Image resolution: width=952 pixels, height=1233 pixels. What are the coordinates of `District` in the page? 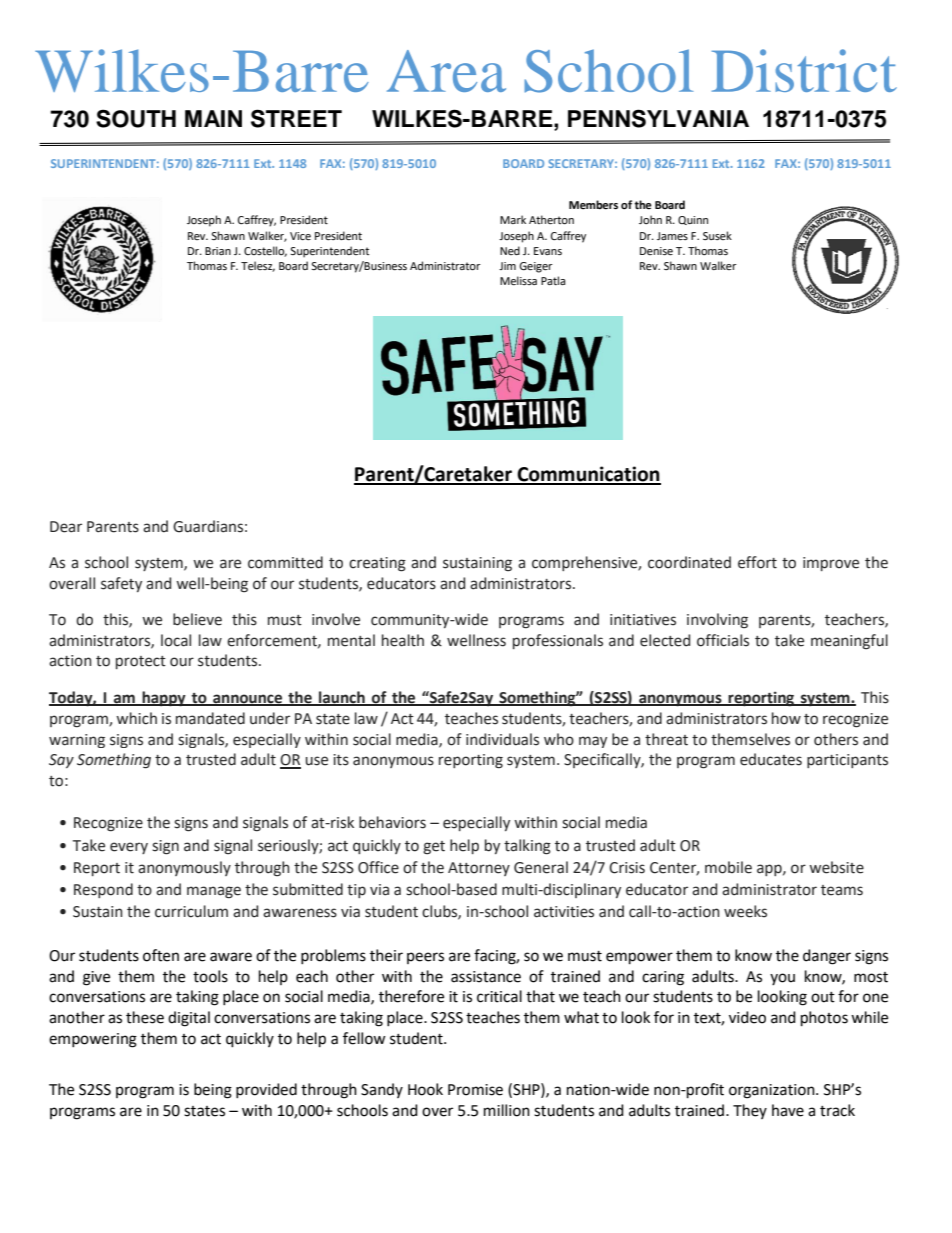 It's located at (804, 70).
